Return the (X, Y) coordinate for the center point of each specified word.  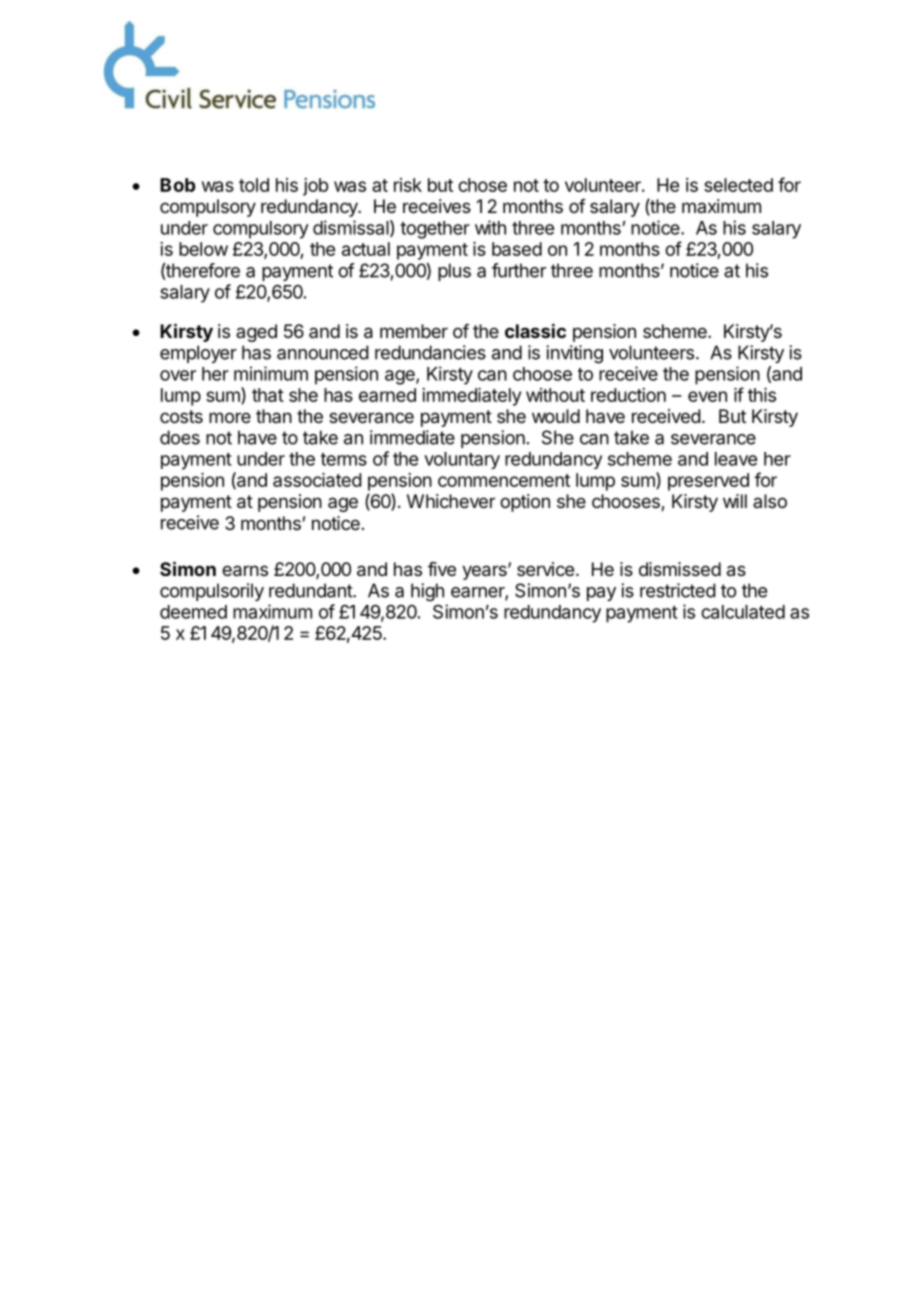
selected (738, 185)
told (254, 185)
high (427, 592)
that (268, 395)
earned (387, 395)
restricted (678, 590)
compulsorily (212, 592)
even (707, 396)
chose (482, 185)
